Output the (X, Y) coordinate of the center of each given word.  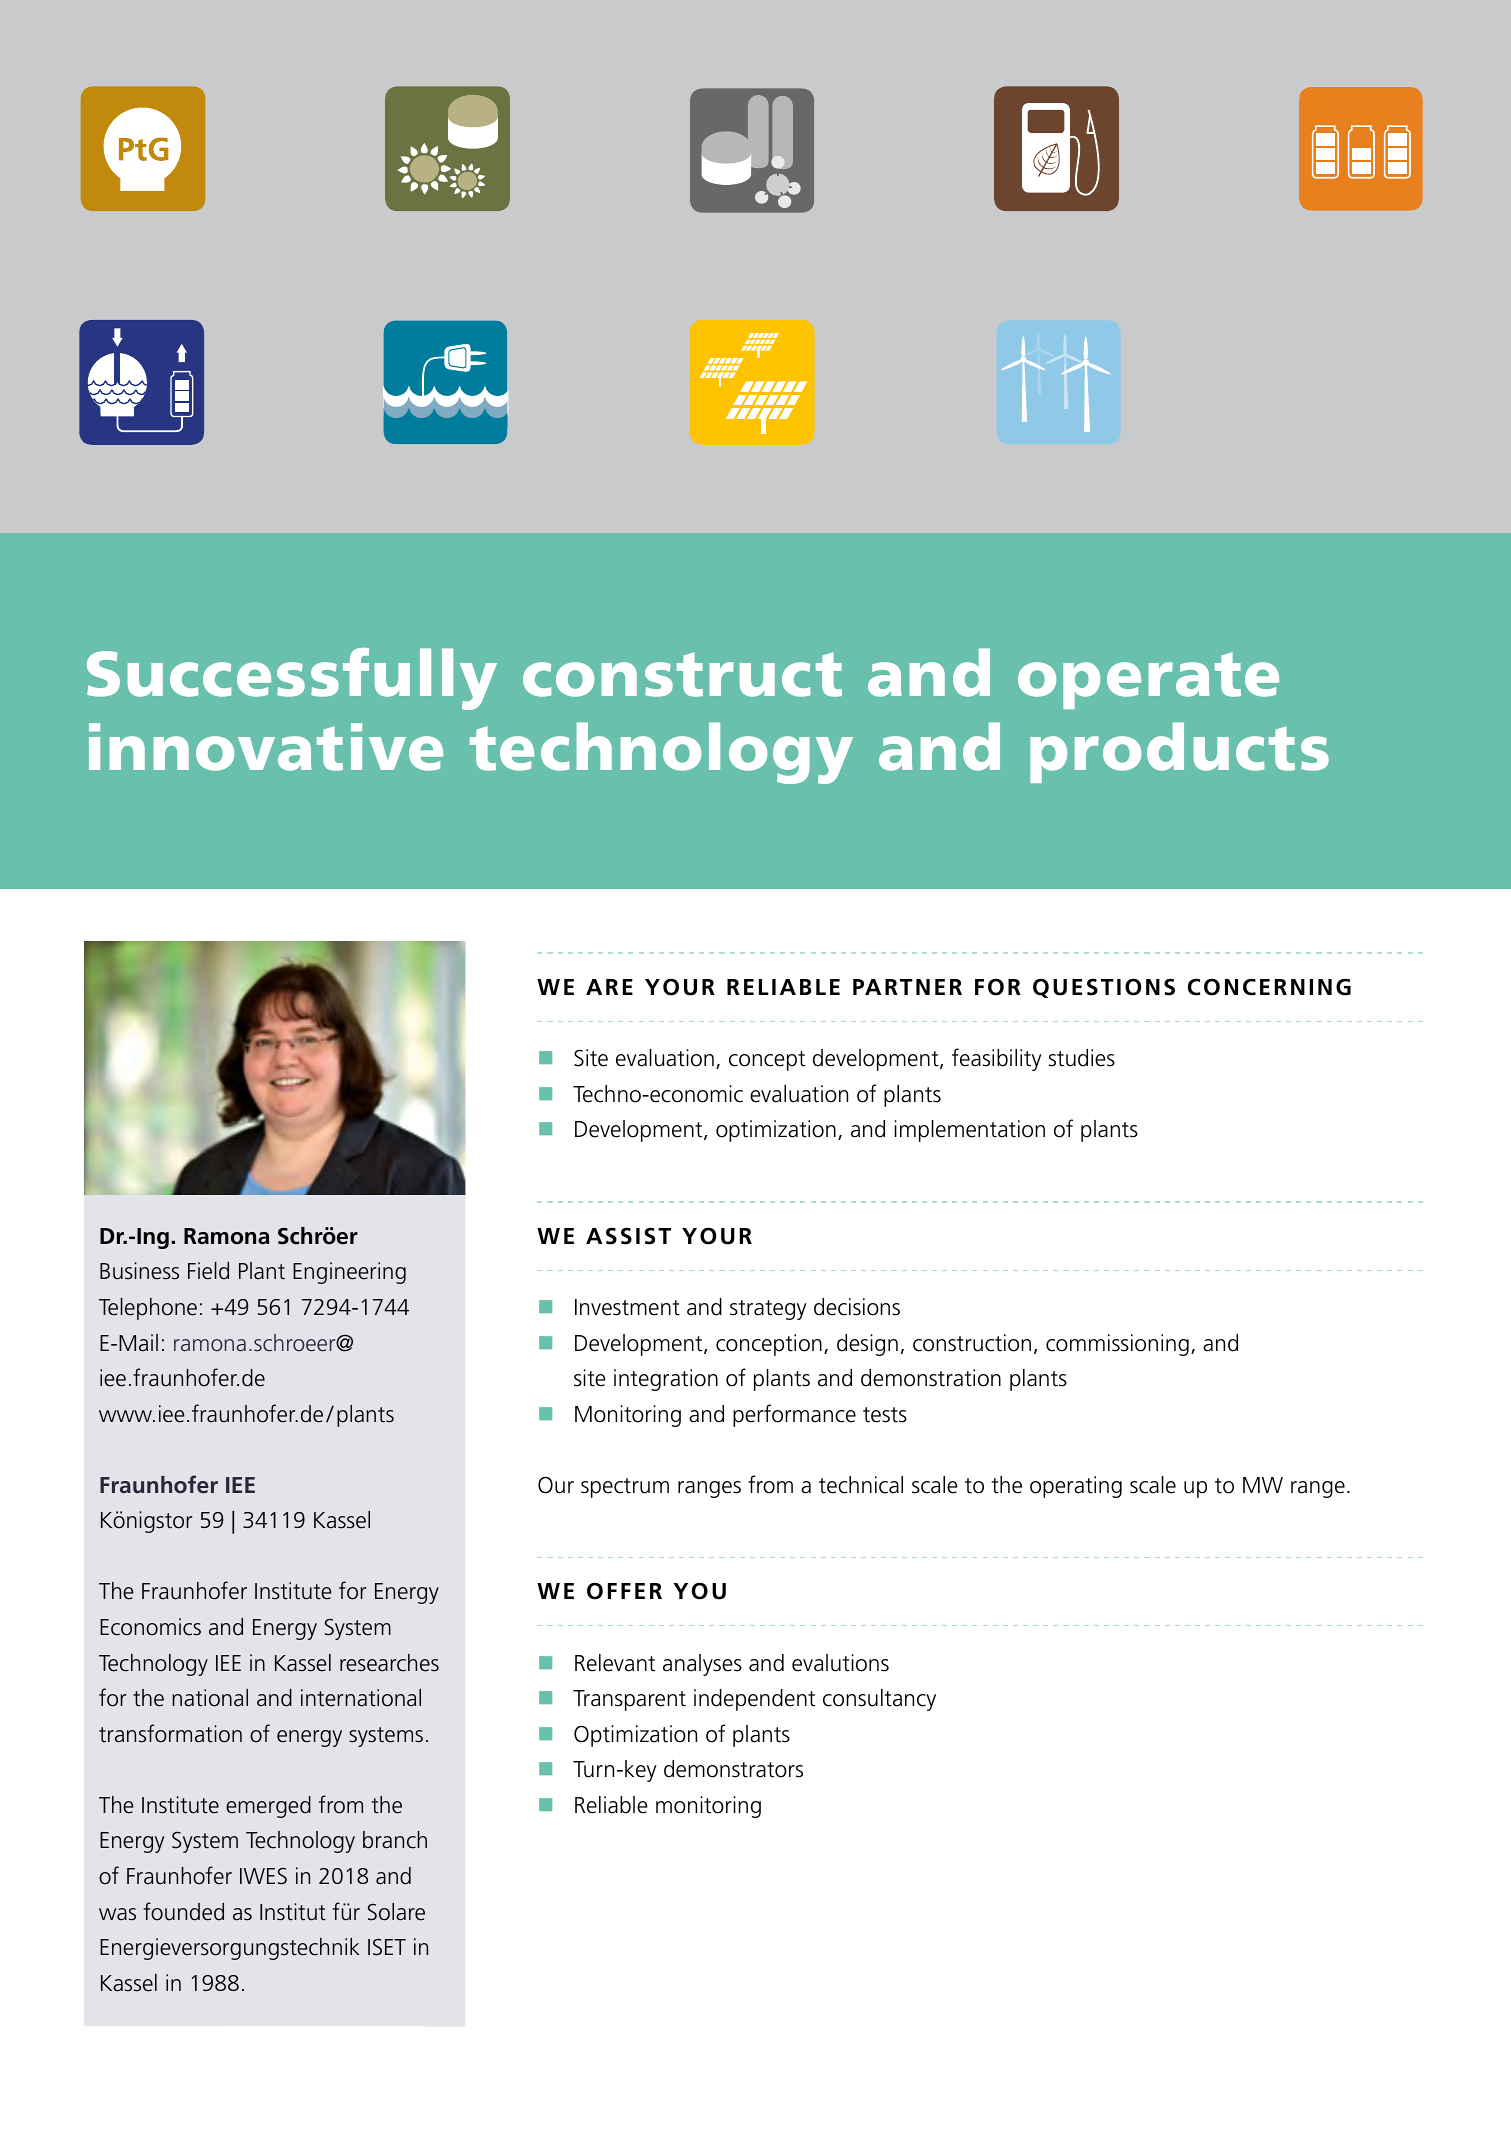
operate (1148, 680)
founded (184, 1911)
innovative (266, 747)
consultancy (879, 1700)
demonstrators (733, 1769)
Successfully (292, 679)
